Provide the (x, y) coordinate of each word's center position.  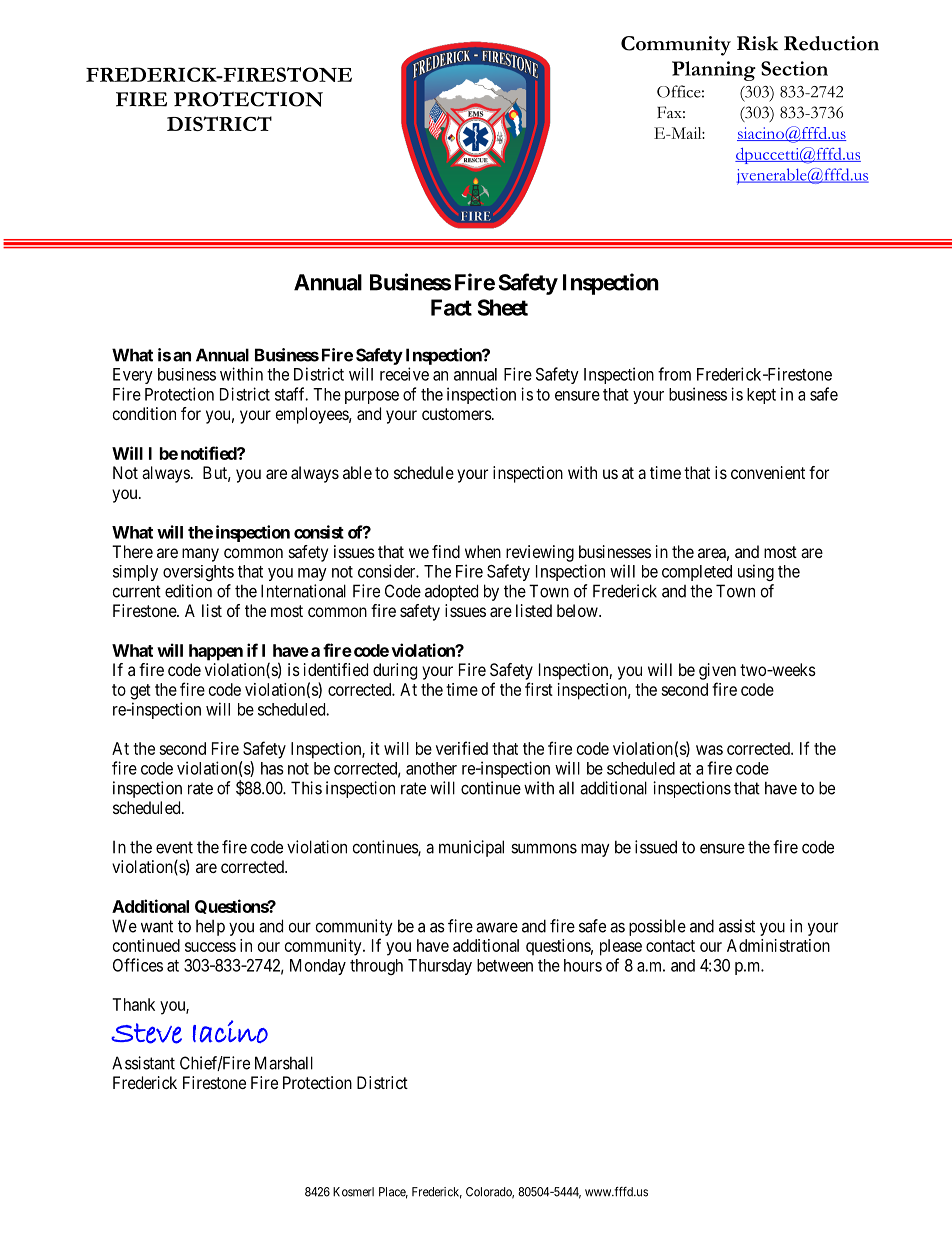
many (200, 555)
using (756, 572)
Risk (757, 43)
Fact (451, 307)
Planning (714, 71)
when (483, 551)
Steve (146, 1033)
